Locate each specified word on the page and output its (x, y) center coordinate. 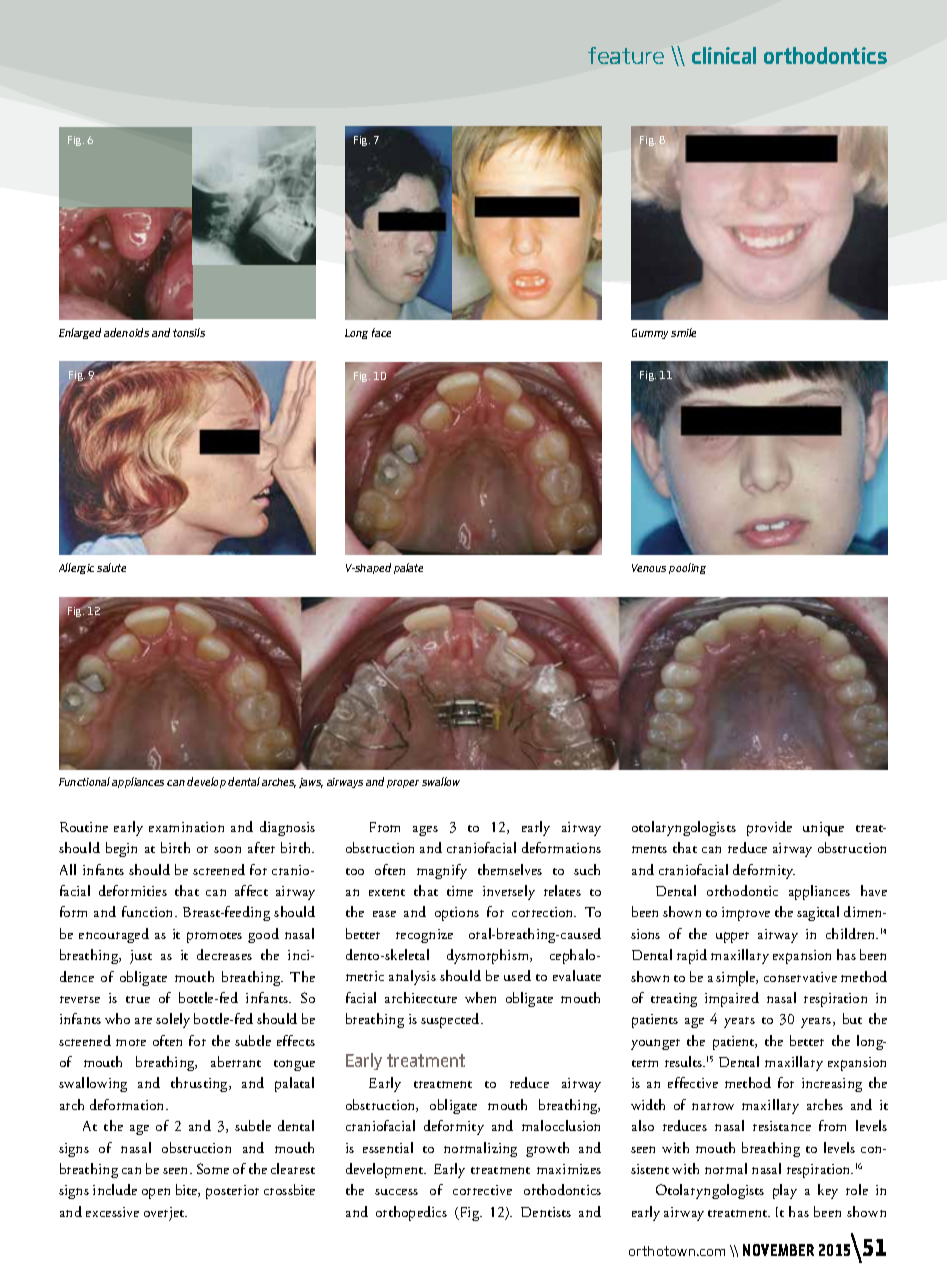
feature (626, 55)
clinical (724, 55)
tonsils (189, 332)
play (785, 1191)
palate (408, 568)
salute (111, 567)
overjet (165, 1214)
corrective (482, 1190)
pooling (687, 568)
